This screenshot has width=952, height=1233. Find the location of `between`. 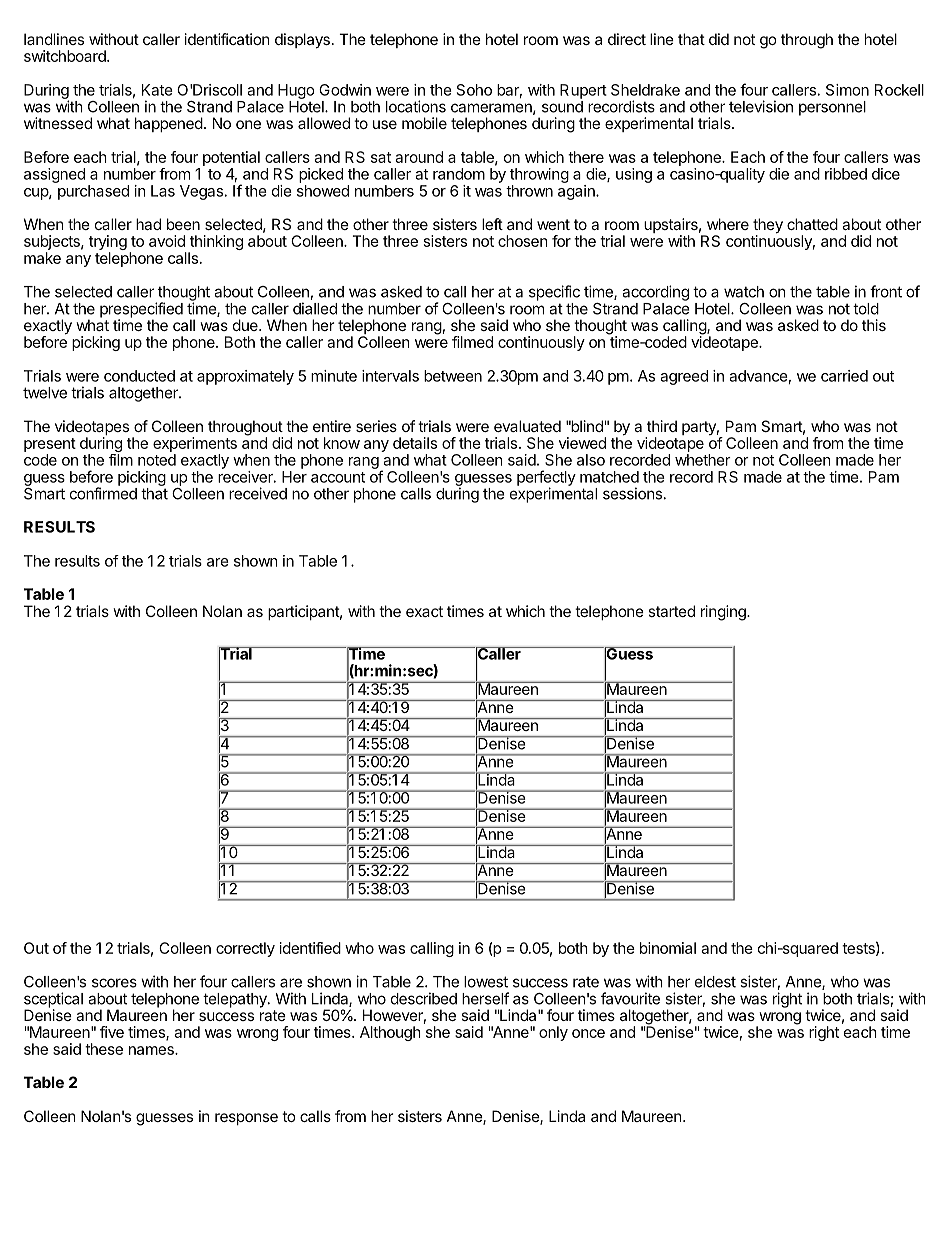

between is located at coordinates (453, 376).
